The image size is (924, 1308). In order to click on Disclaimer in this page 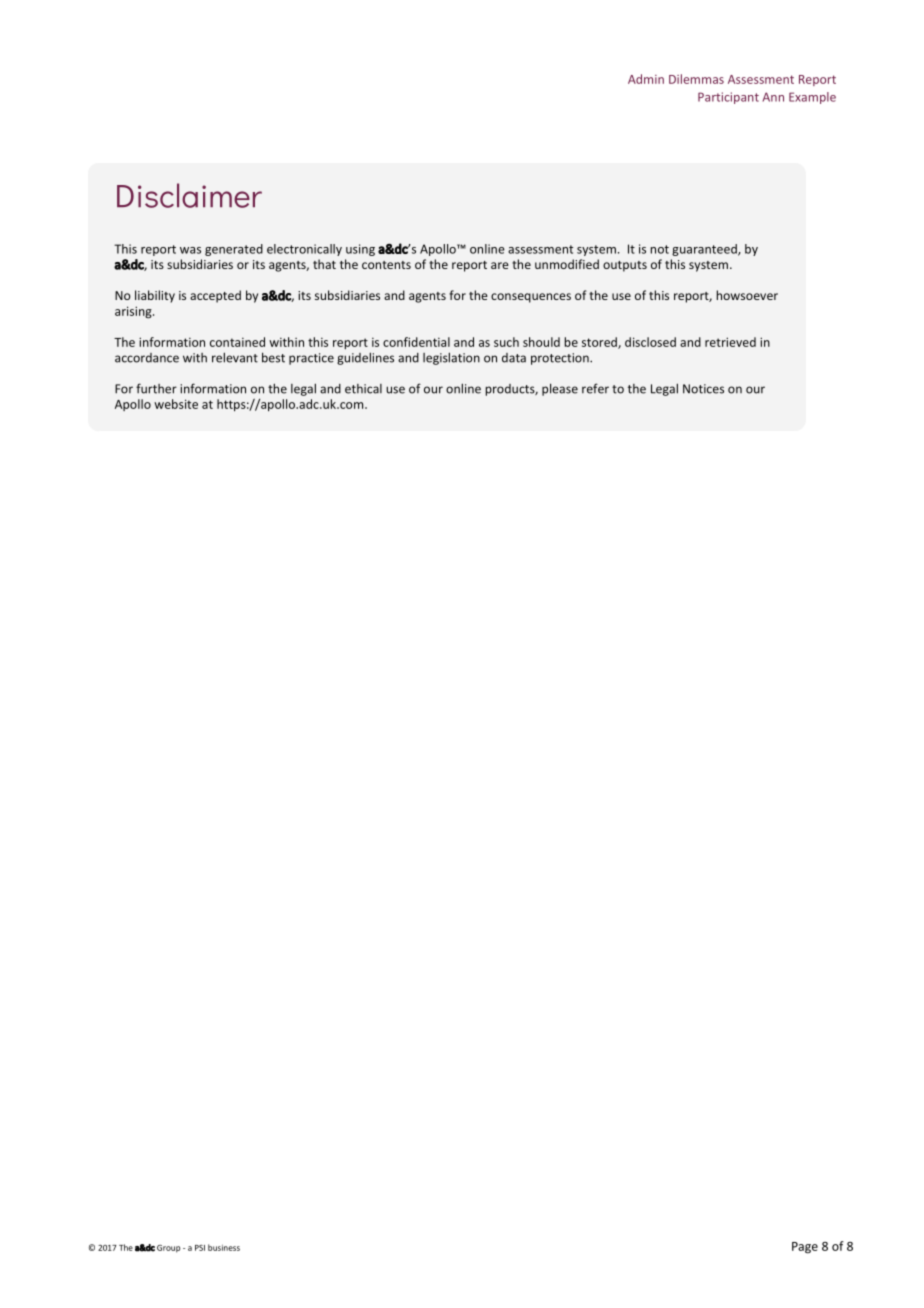, I will do `click(189, 195)`.
